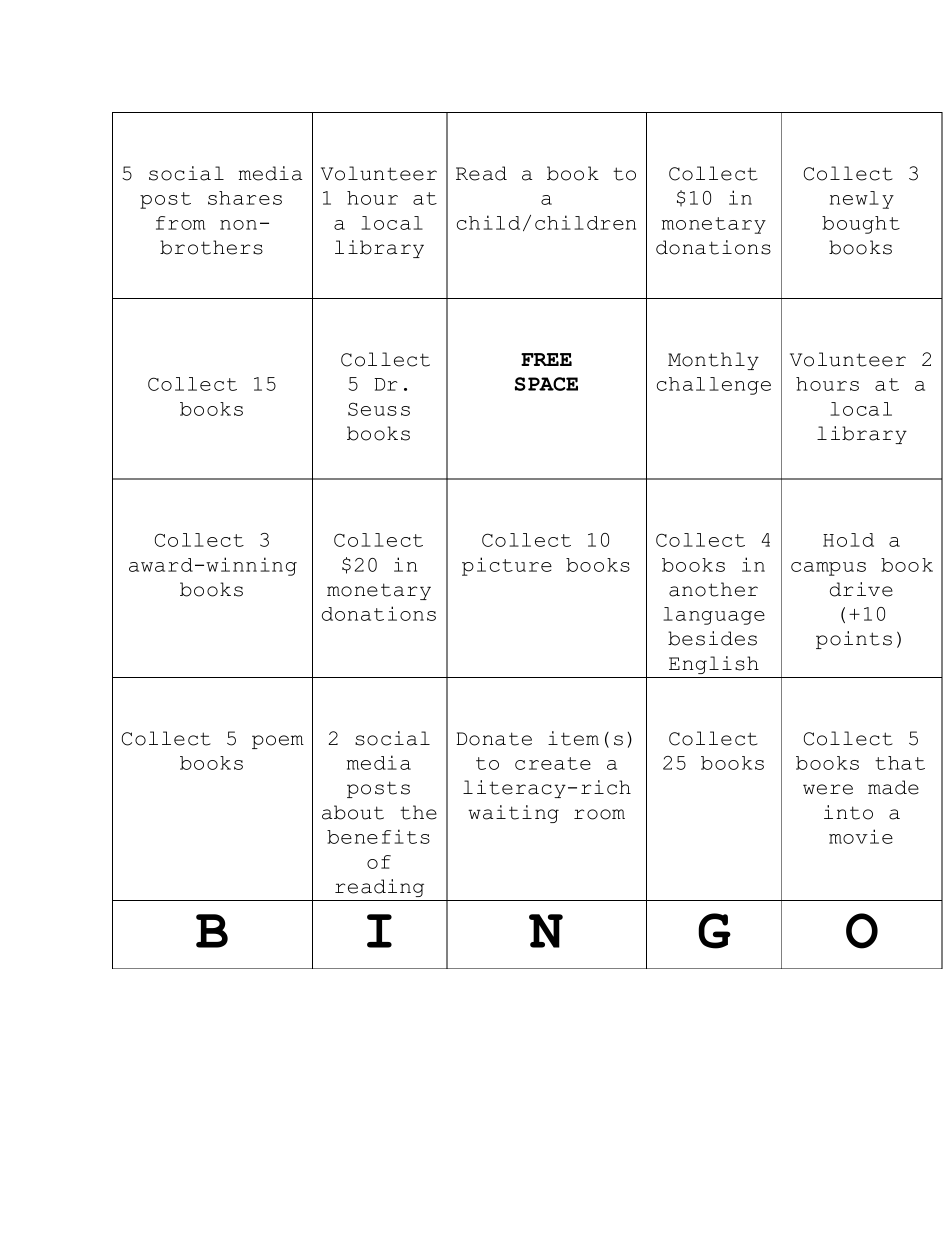 The height and width of the page is (1233, 952). Describe the element at coordinates (379, 409) in the page. I see `Seuss` at that location.
